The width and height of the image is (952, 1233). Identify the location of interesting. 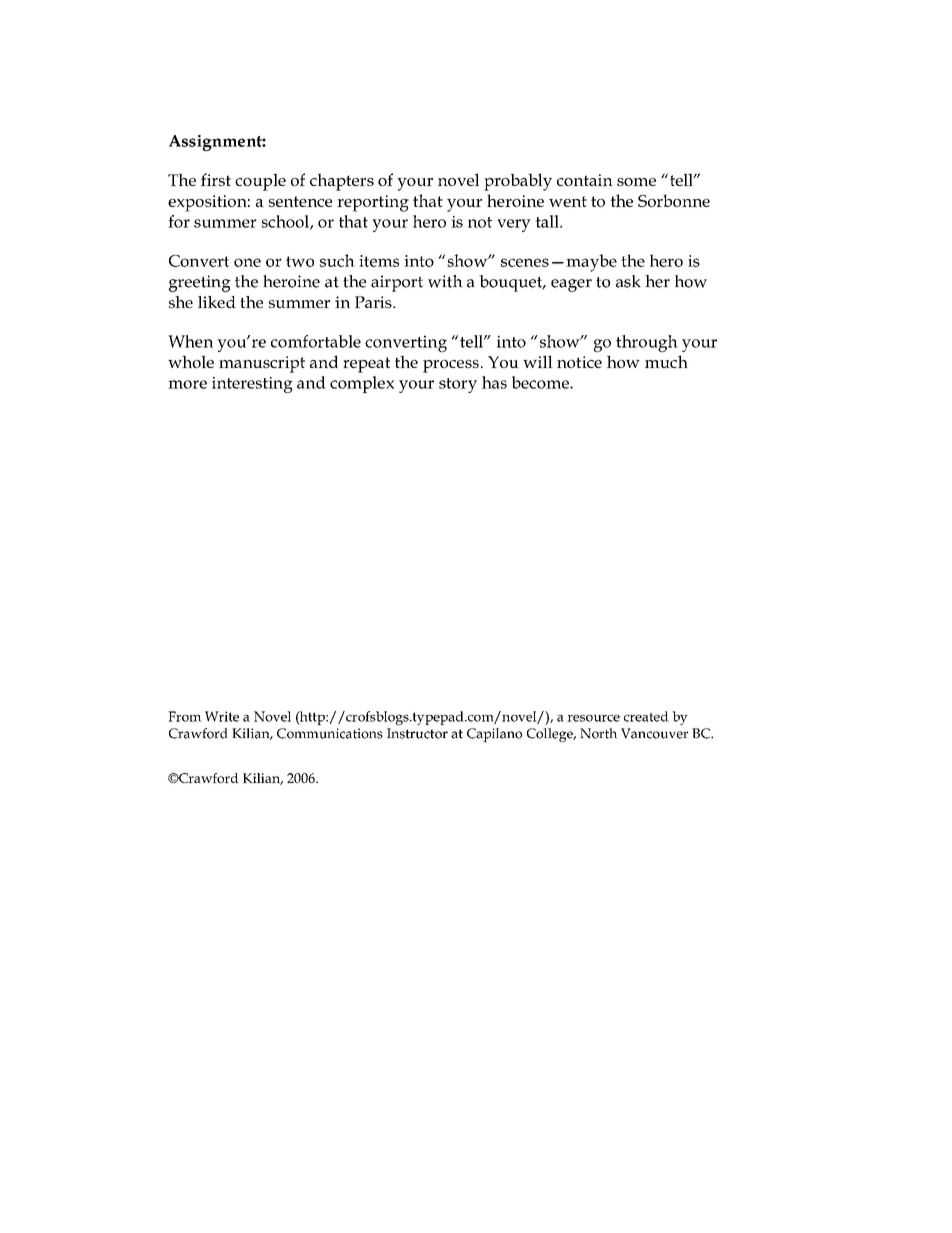
(252, 385).
